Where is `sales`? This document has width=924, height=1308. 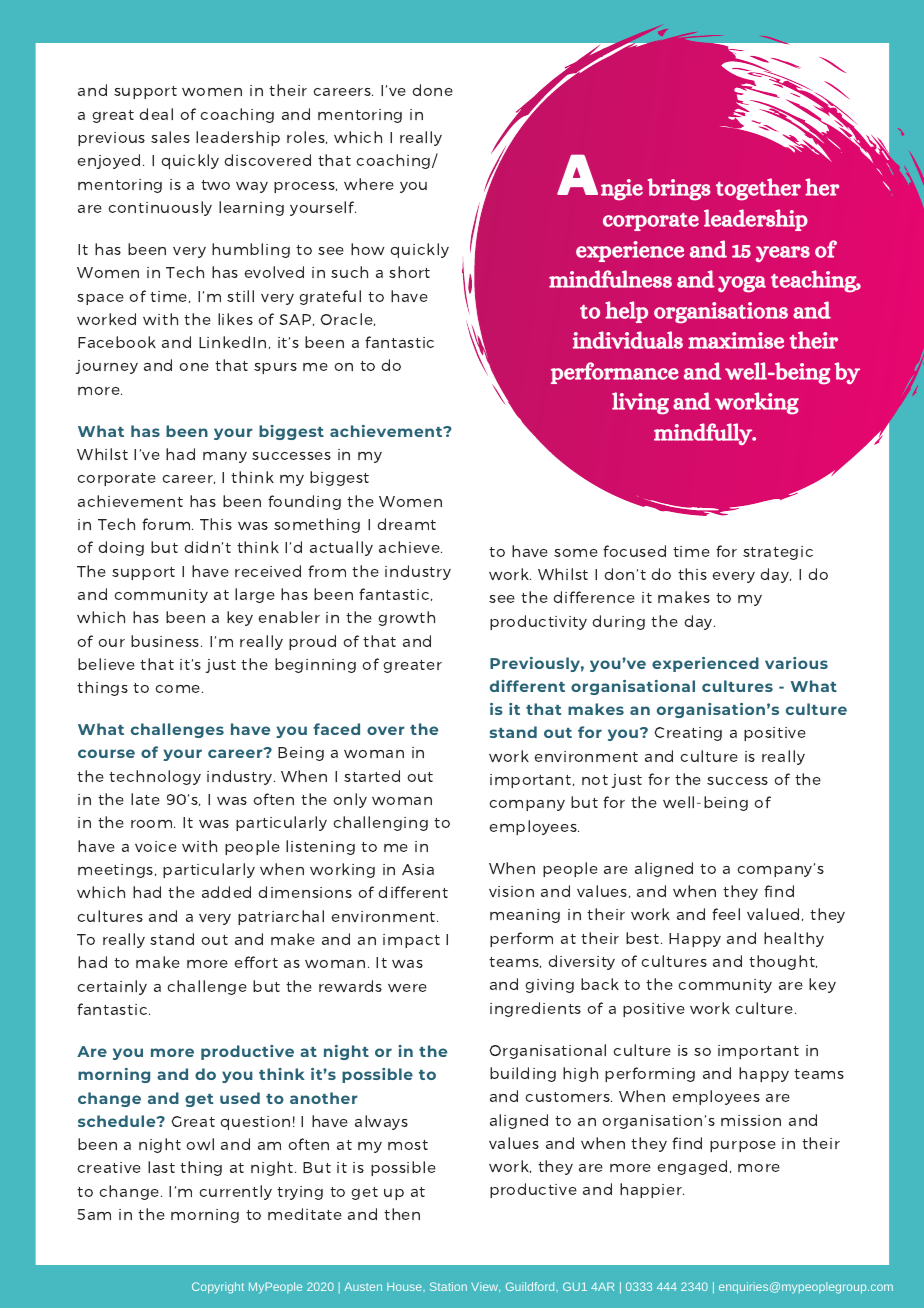 sales is located at coordinates (170, 137).
